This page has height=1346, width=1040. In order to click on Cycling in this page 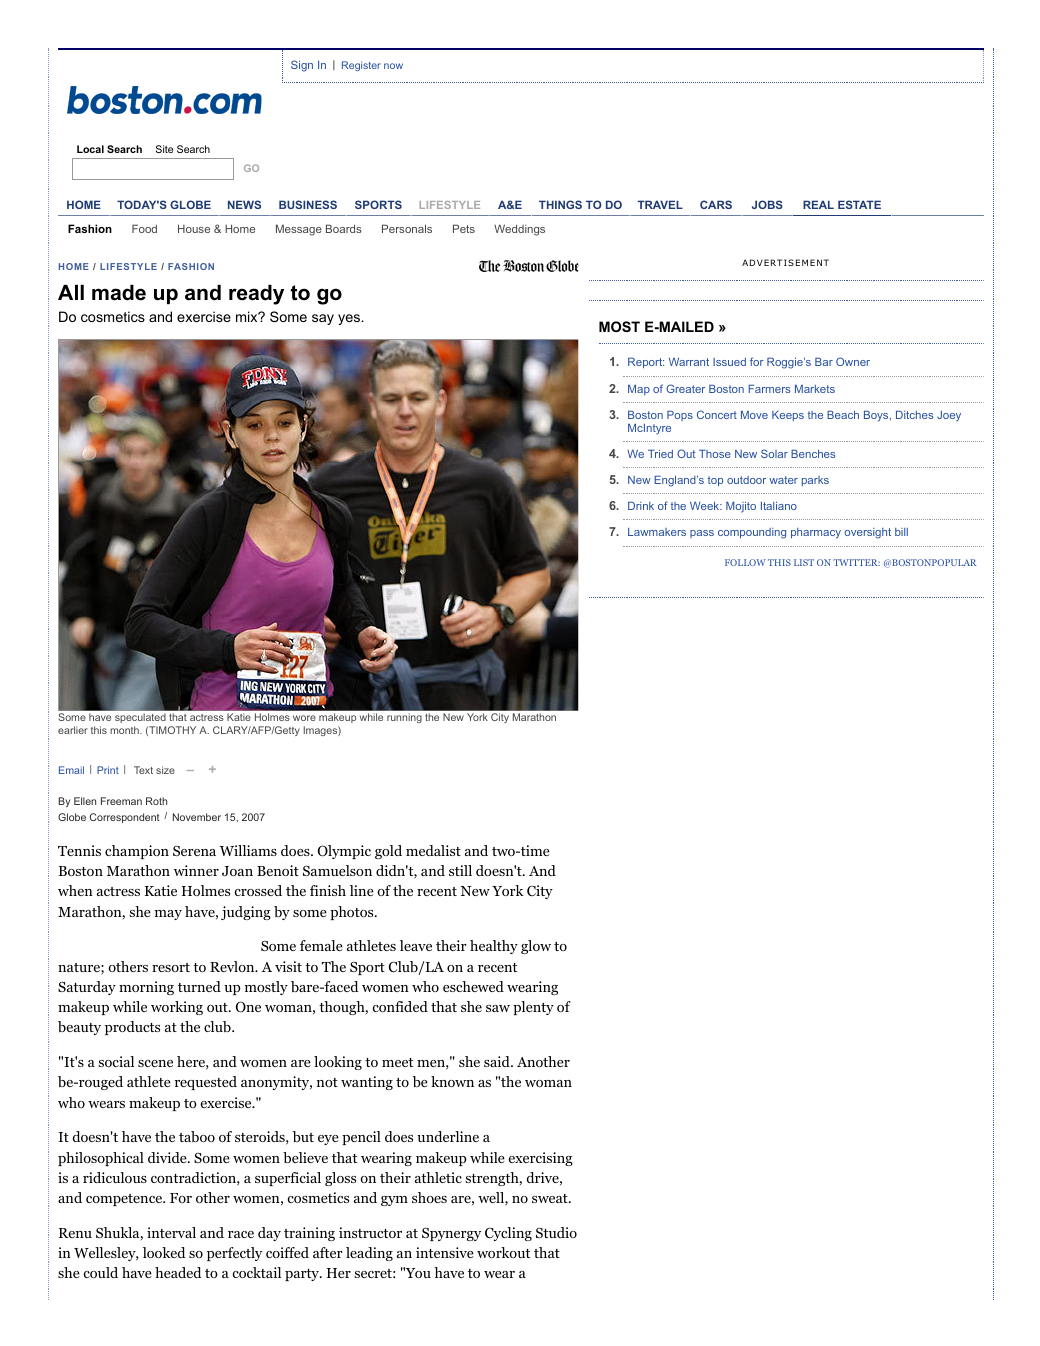, I will do `click(508, 1234)`.
